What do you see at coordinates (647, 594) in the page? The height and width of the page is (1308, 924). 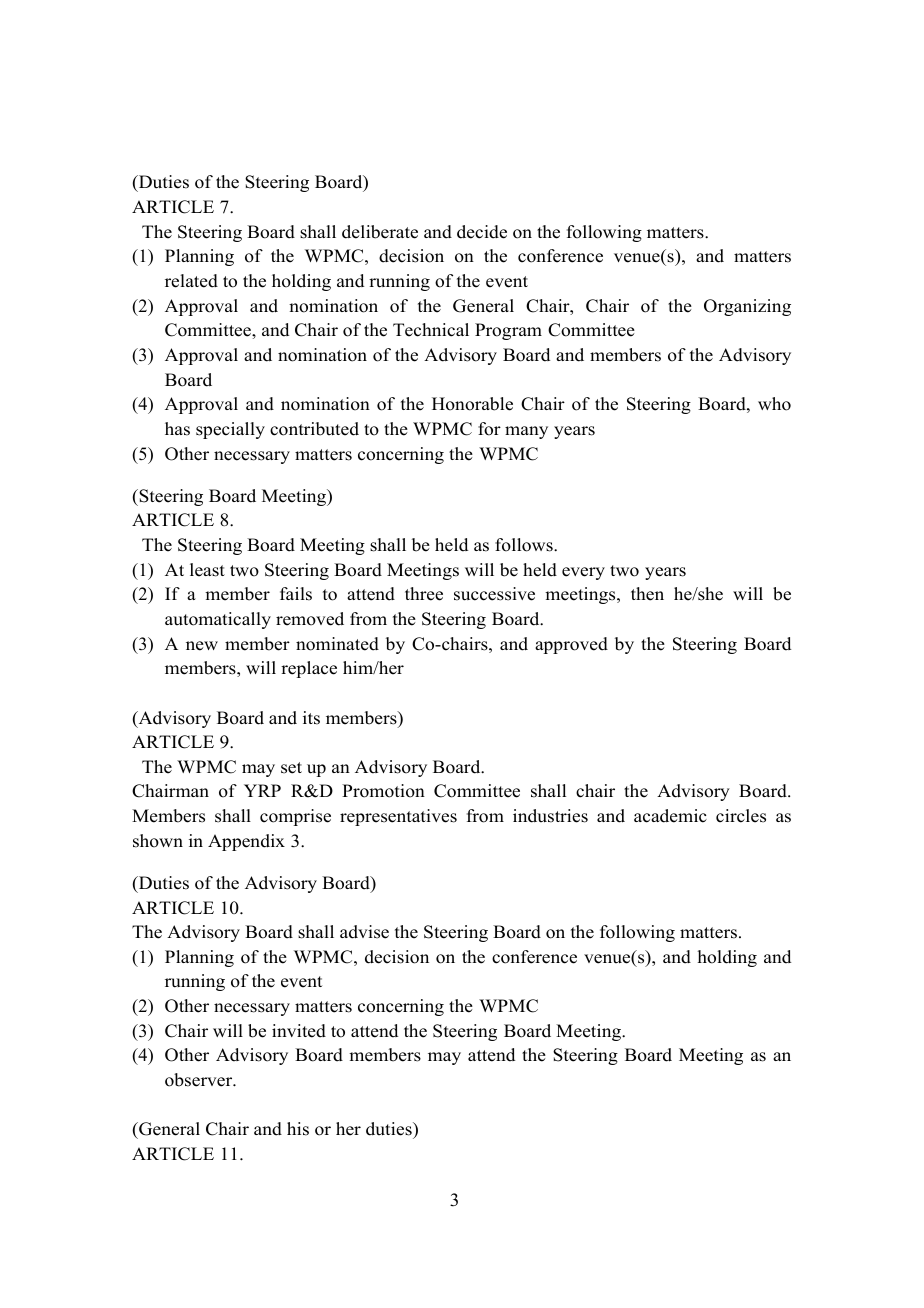 I see `then` at bounding box center [647, 594].
